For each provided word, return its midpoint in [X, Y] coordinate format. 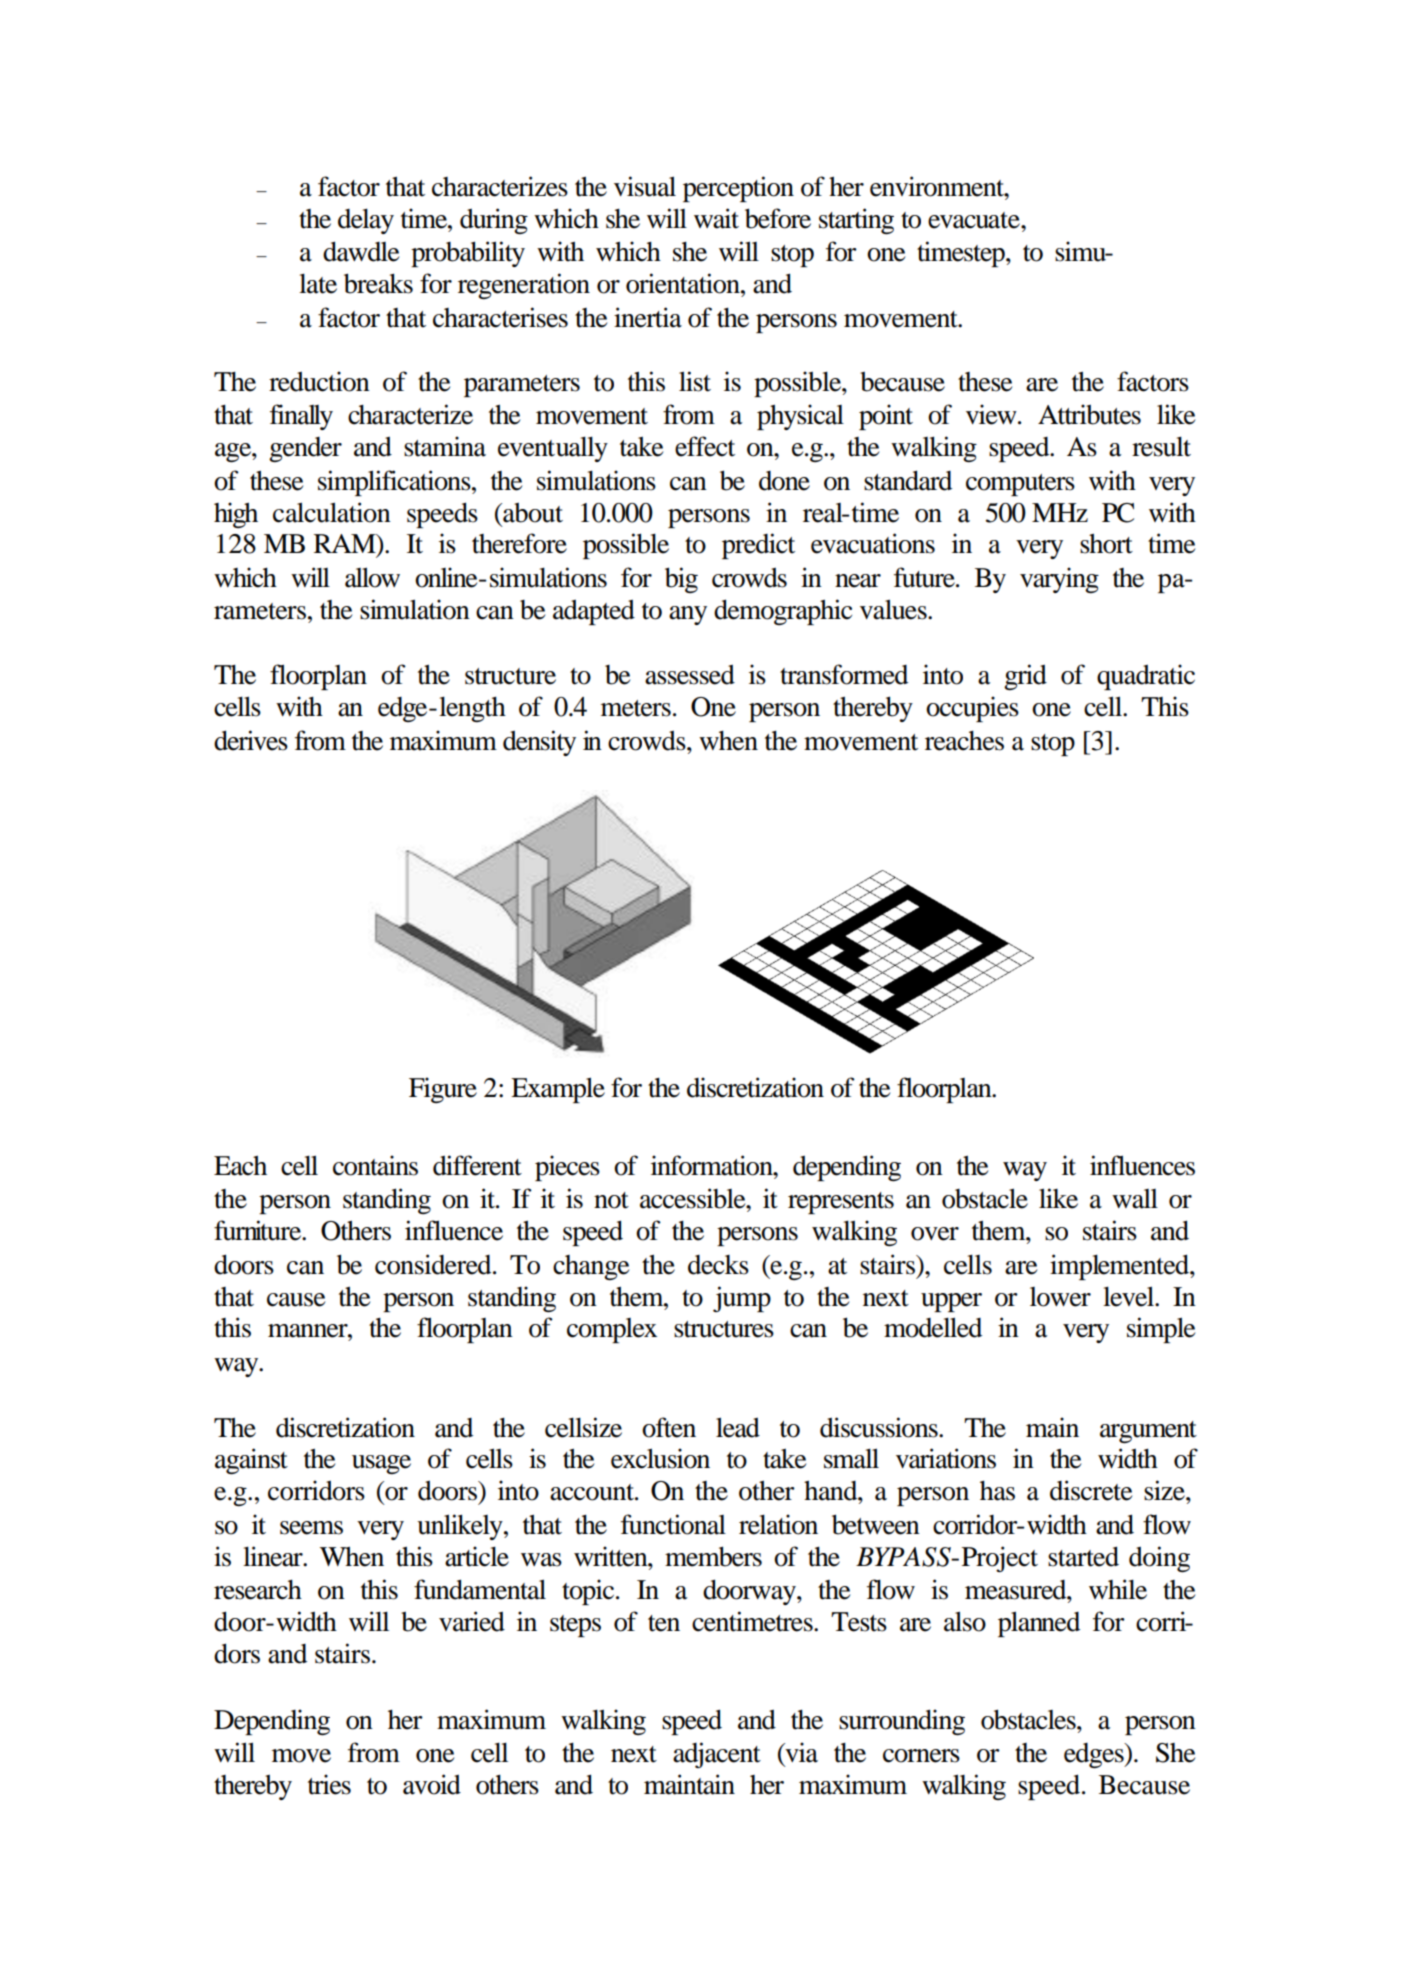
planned [1039, 1624]
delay [366, 221]
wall [1135, 1199]
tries [329, 1784]
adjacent [717, 1755]
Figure [443, 1090]
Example [558, 1090]
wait [716, 218]
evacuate [975, 220]
